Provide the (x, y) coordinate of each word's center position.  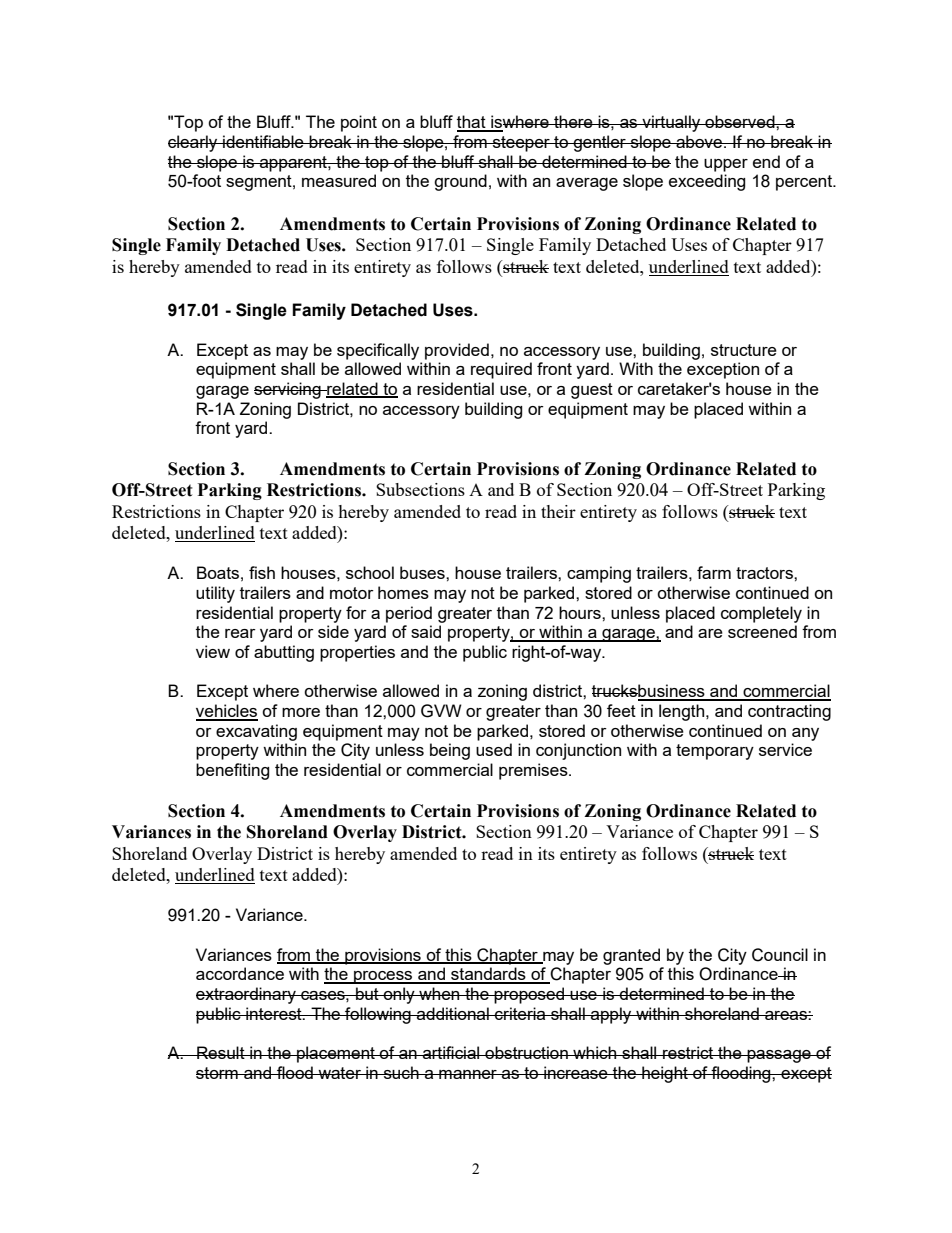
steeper (521, 144)
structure (744, 350)
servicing (288, 390)
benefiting (232, 771)
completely (761, 614)
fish (262, 572)
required (501, 370)
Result (221, 1052)
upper (726, 165)
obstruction (526, 1052)
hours (581, 612)
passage (779, 1056)
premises (534, 771)
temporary (715, 752)
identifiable (263, 141)
